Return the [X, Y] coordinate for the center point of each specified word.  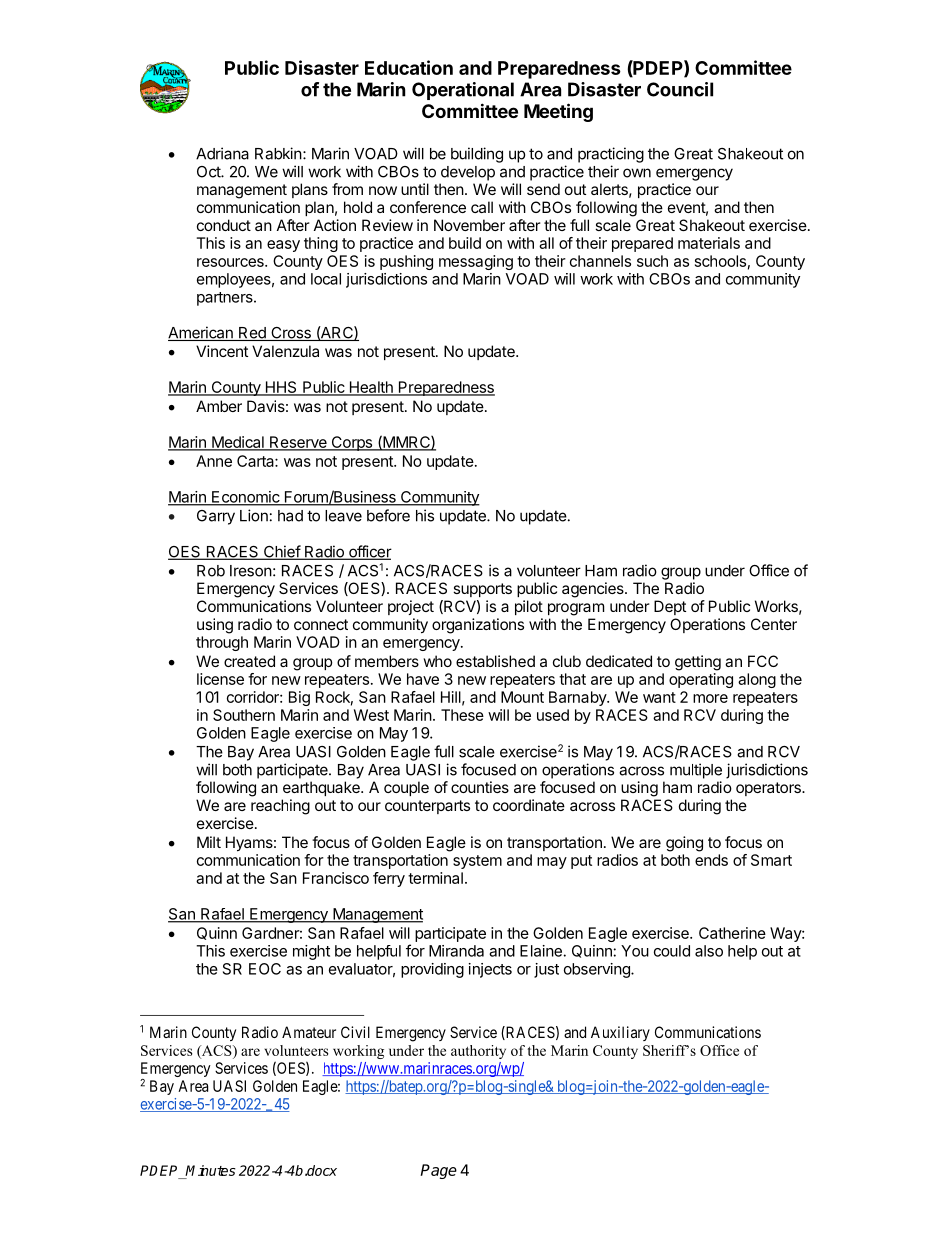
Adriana [222, 153]
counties [480, 787]
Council [680, 89]
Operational [463, 91]
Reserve [298, 443]
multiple [696, 771]
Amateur [309, 1032]
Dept [670, 607]
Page [438, 1171]
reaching [280, 807]
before [388, 515]
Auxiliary [620, 1033]
